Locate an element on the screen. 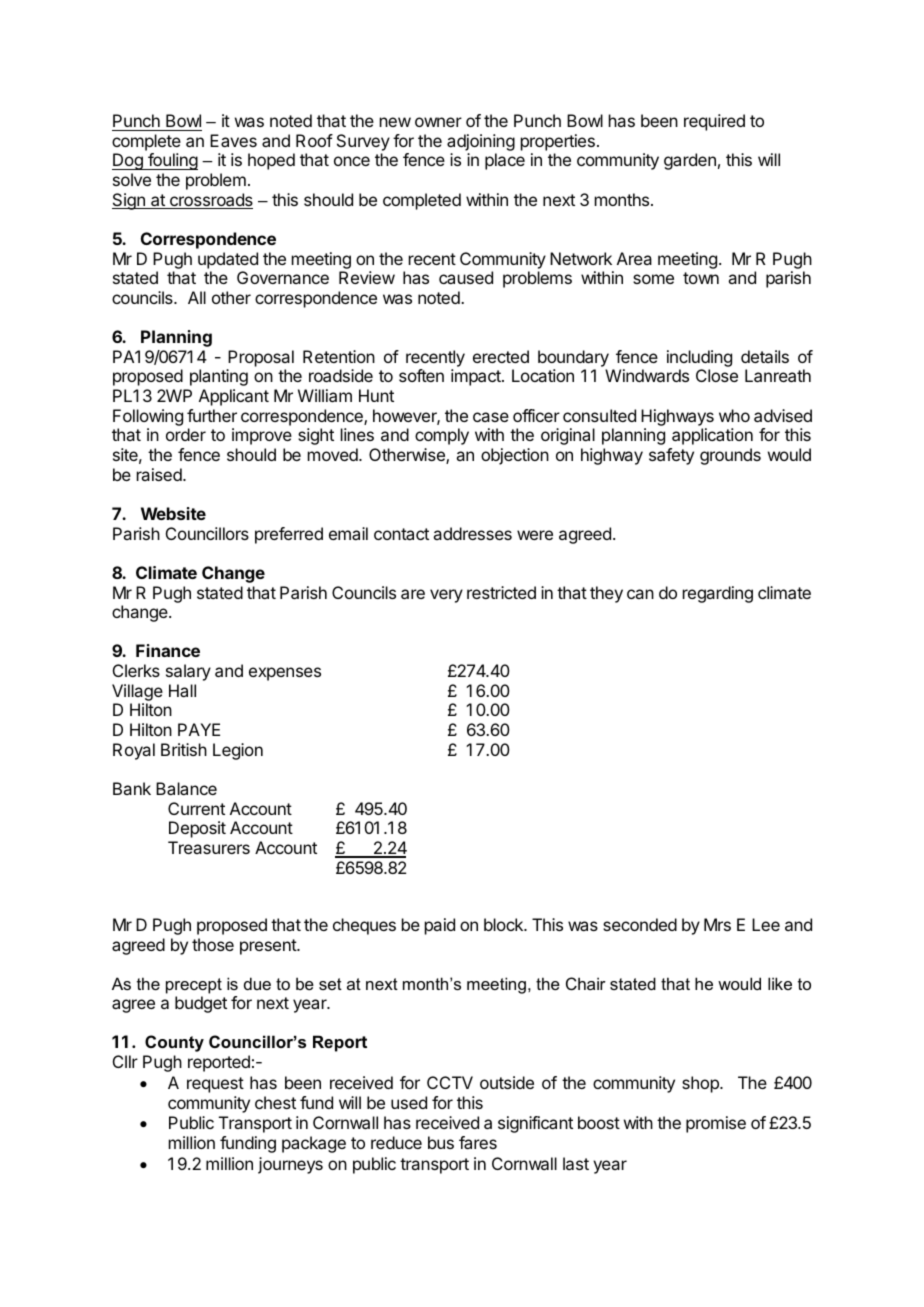 The height and width of the screenshot is (1307, 924). Eaves is located at coordinates (233, 140).
